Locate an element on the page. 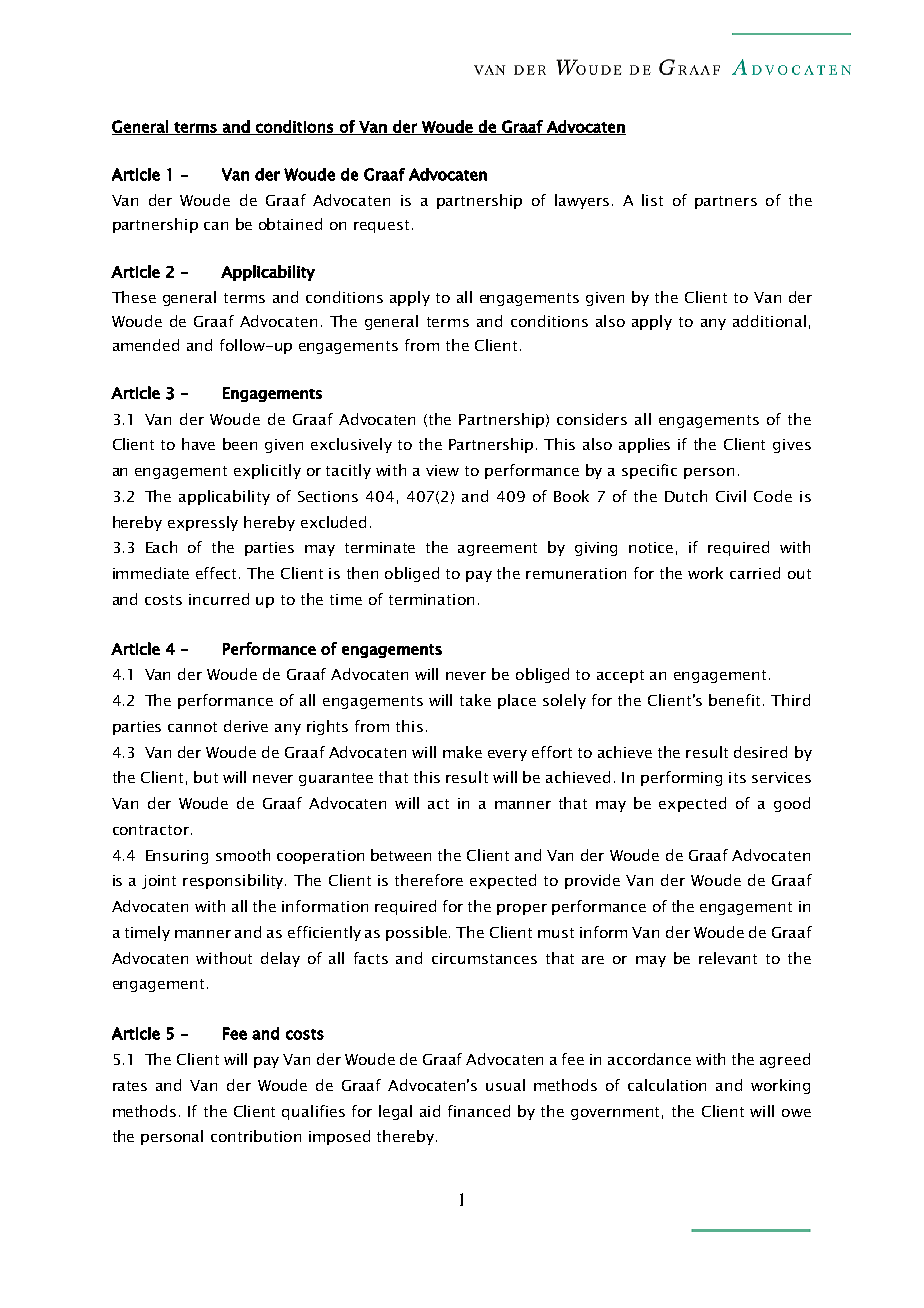  request is located at coordinates (381, 226).
